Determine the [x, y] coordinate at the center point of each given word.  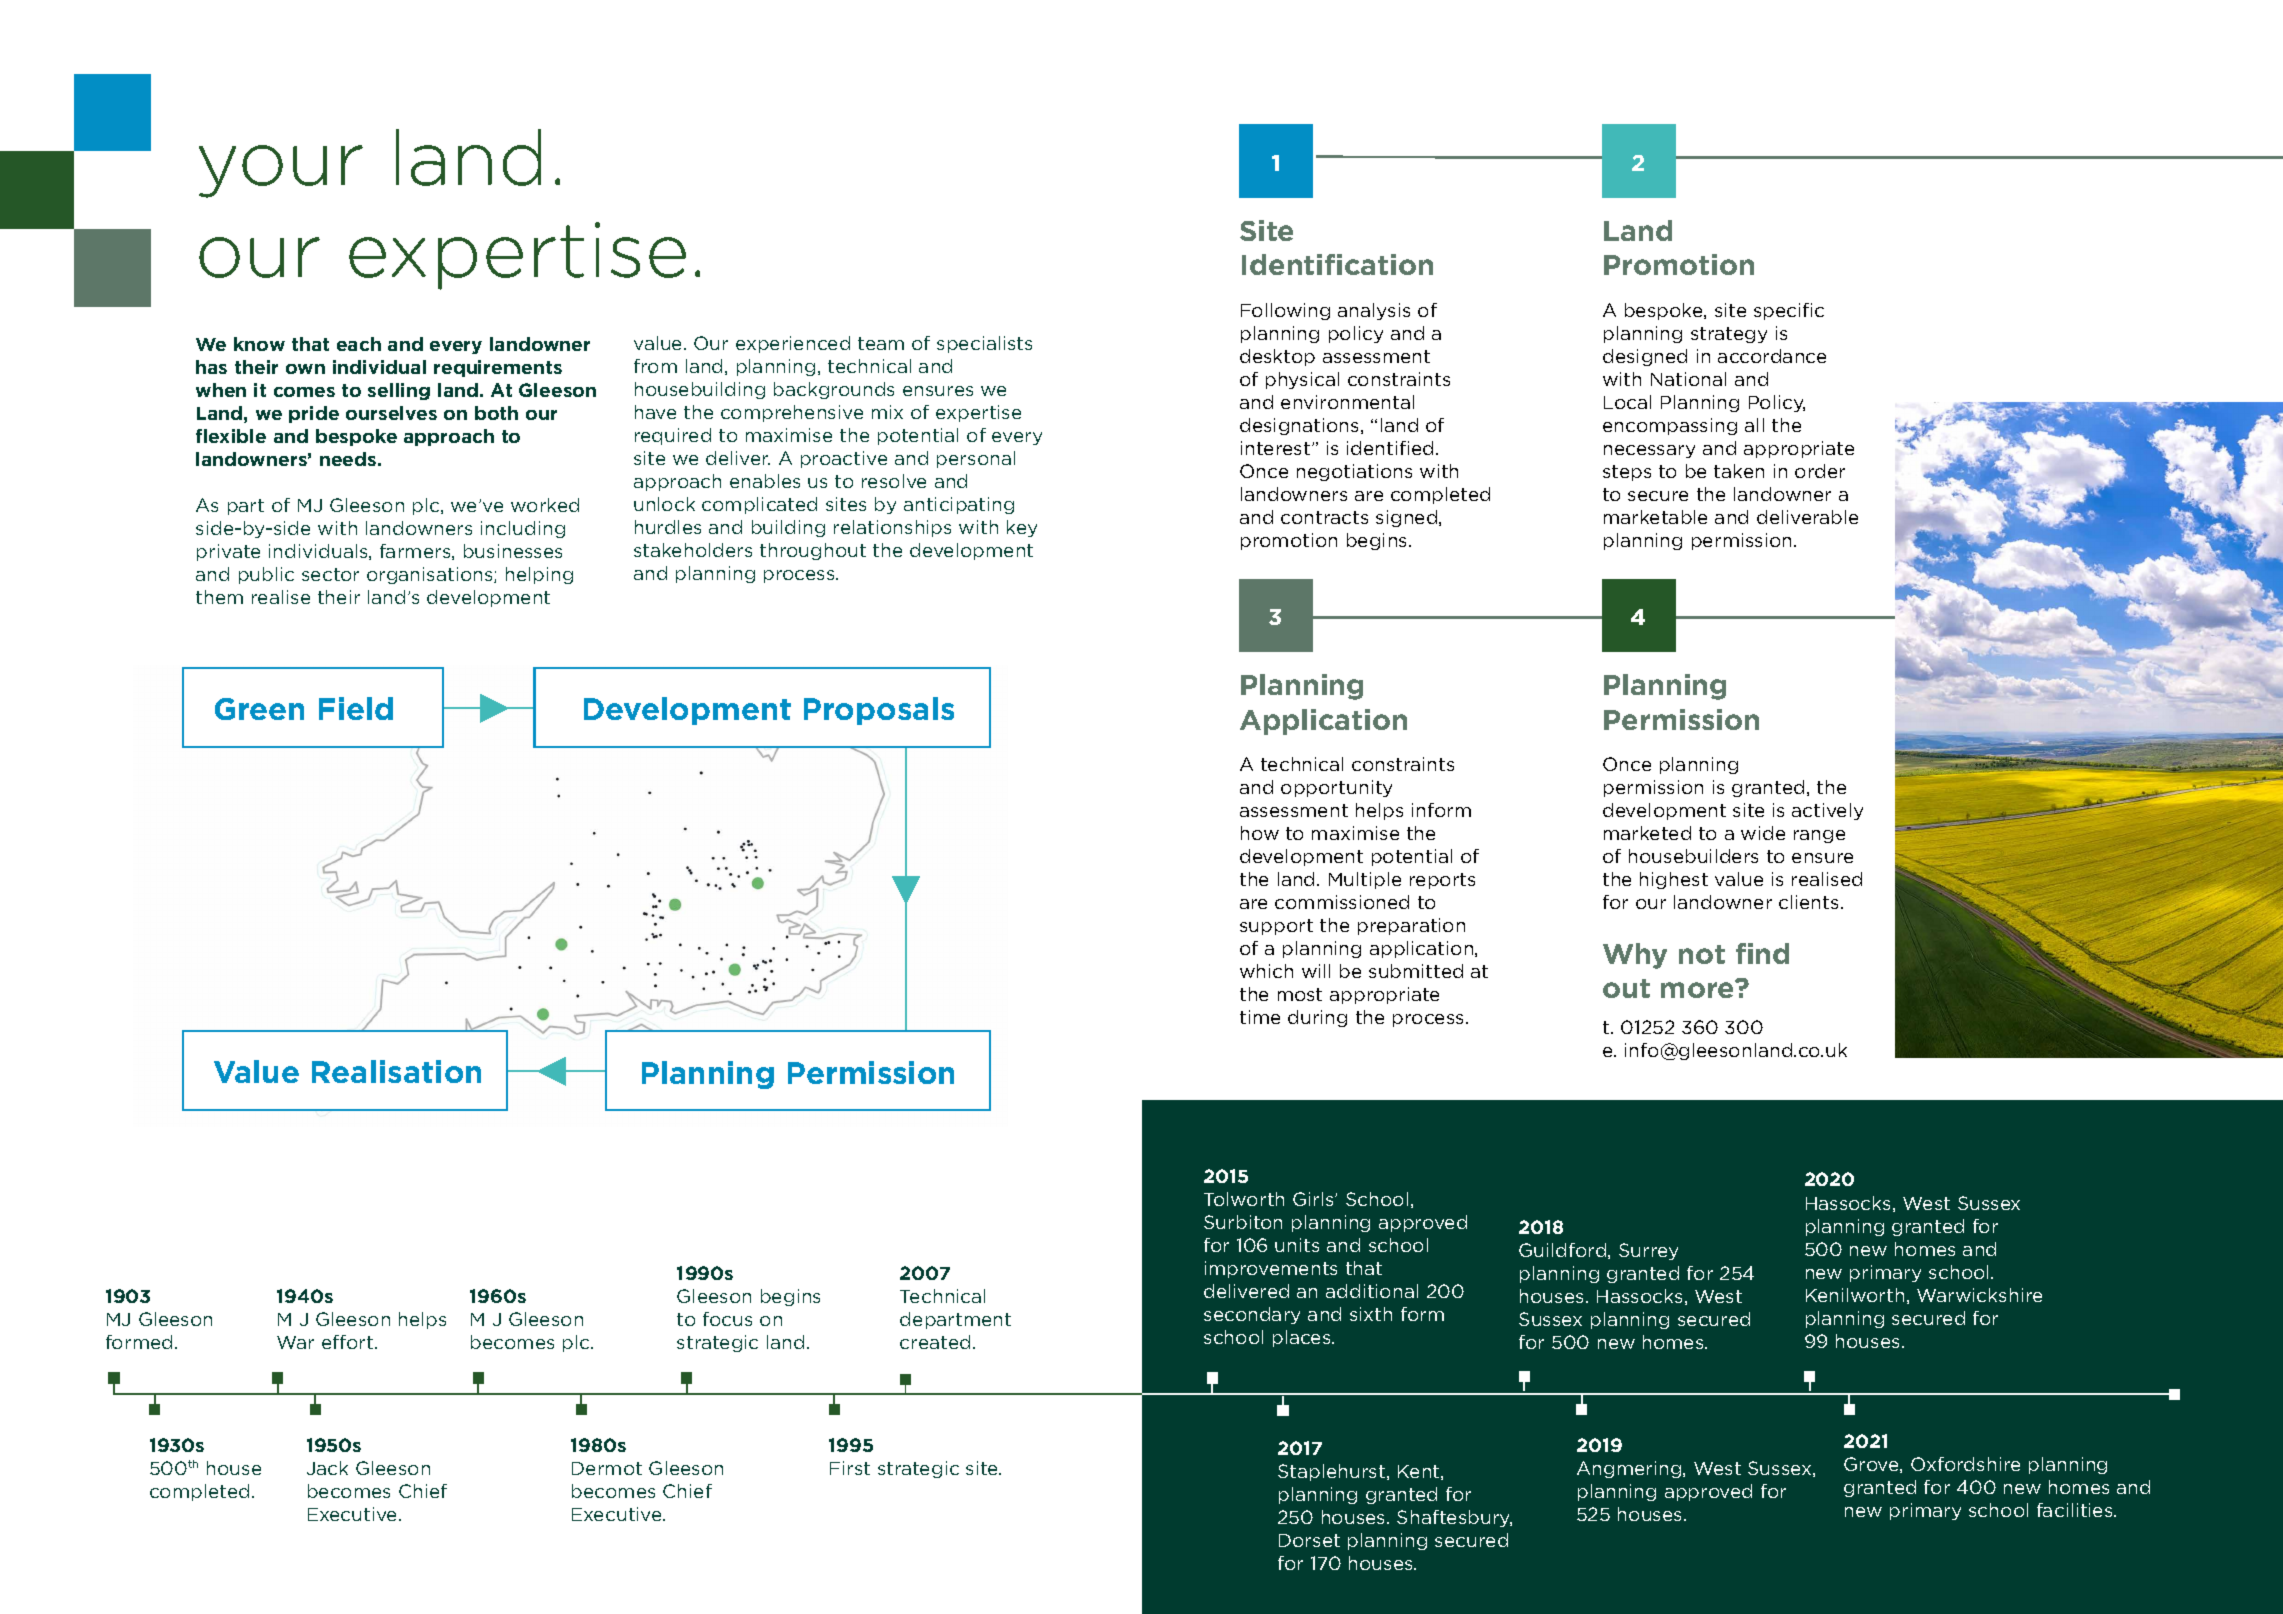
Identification [1337, 264]
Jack [327, 1468]
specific [1789, 311]
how [1260, 833]
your [281, 171]
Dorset [1309, 1540]
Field [356, 708]
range [1819, 836]
